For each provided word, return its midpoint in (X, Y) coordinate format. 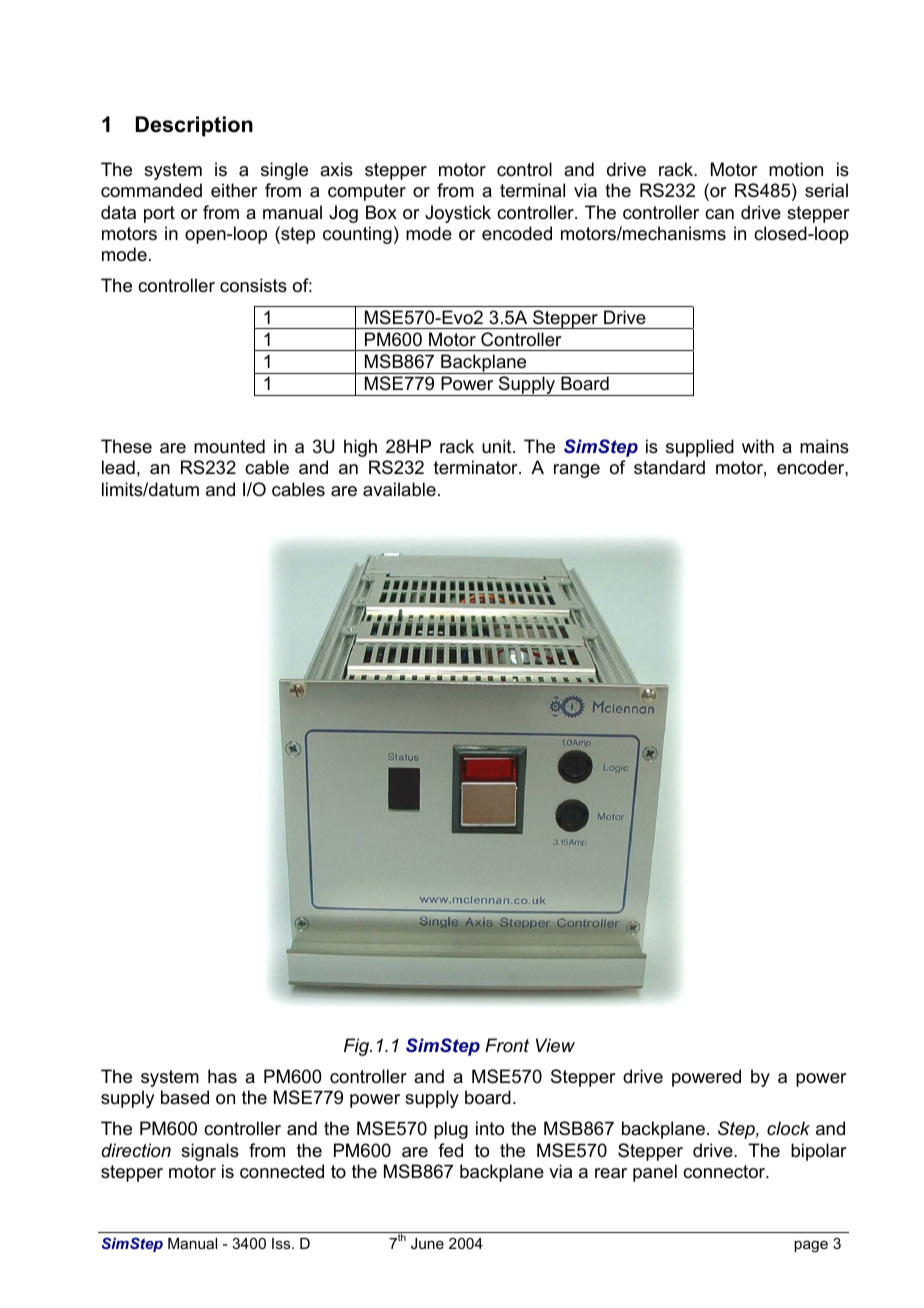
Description (194, 126)
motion (796, 169)
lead (118, 467)
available (399, 489)
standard (669, 467)
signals (210, 1152)
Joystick (458, 214)
